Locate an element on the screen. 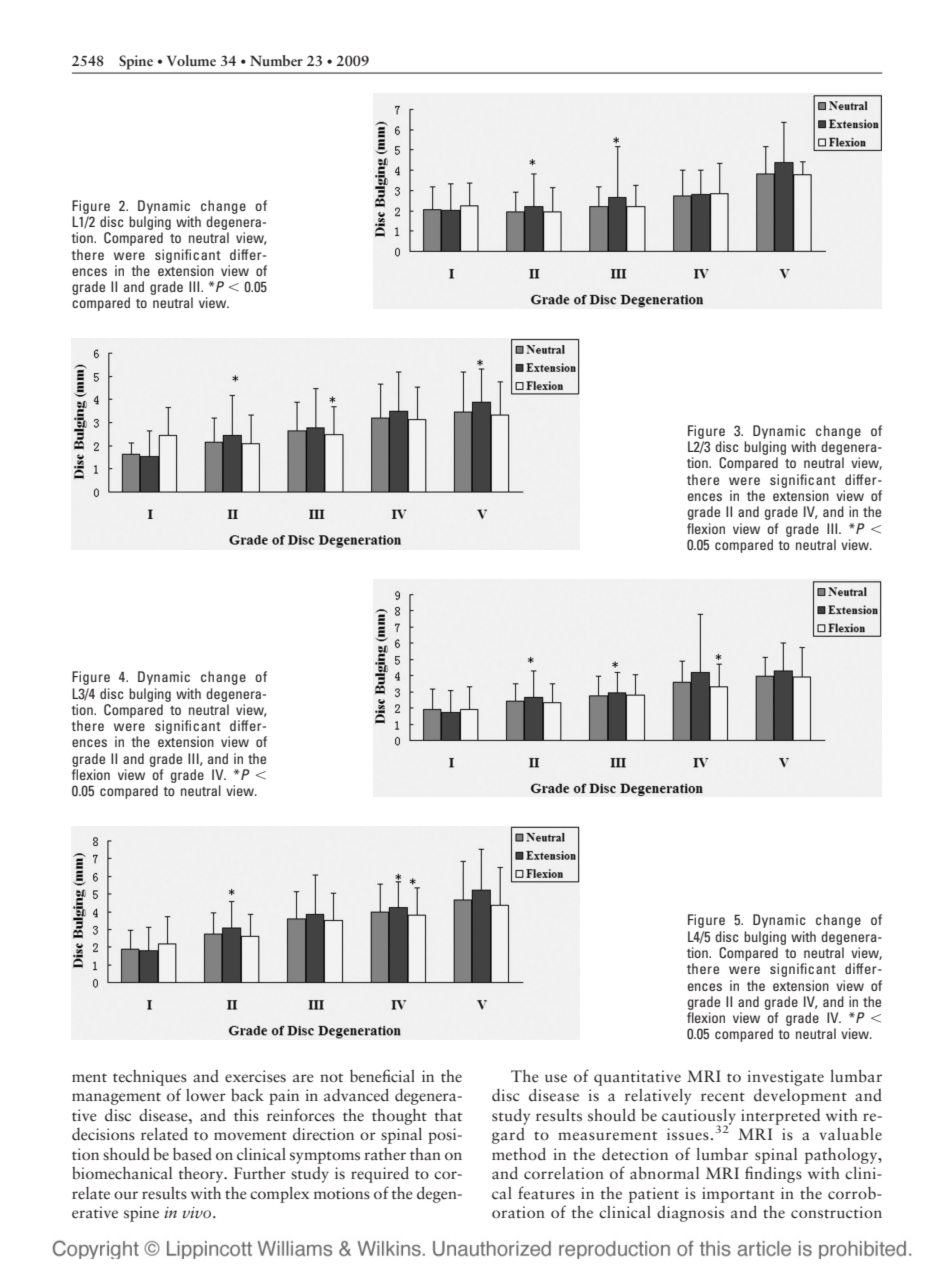 The height and width of the screenshot is (1275, 952). techniques is located at coordinates (150, 1078).
